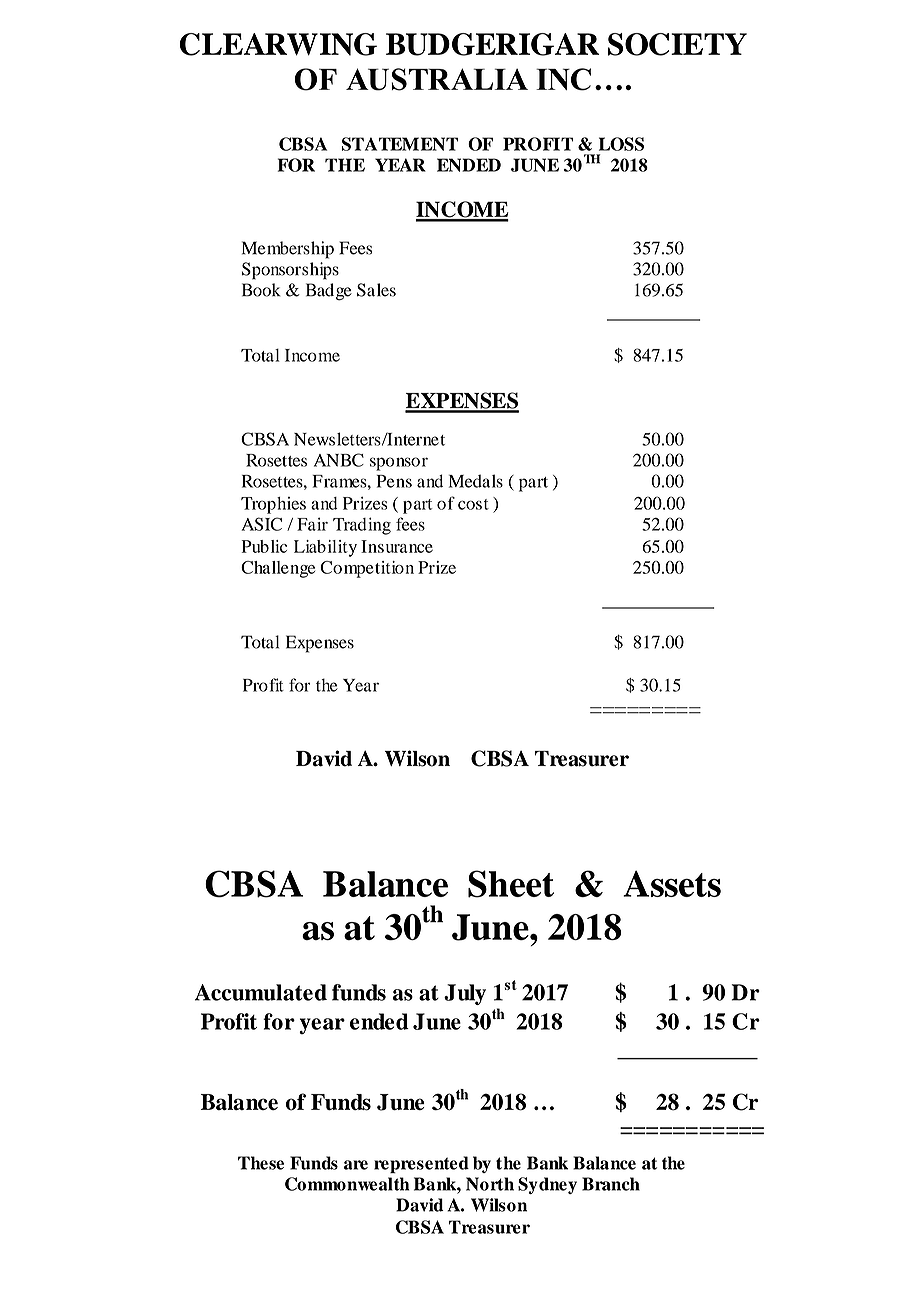  Describe the element at coordinates (621, 144) in the page. I see `LOSS` at that location.
